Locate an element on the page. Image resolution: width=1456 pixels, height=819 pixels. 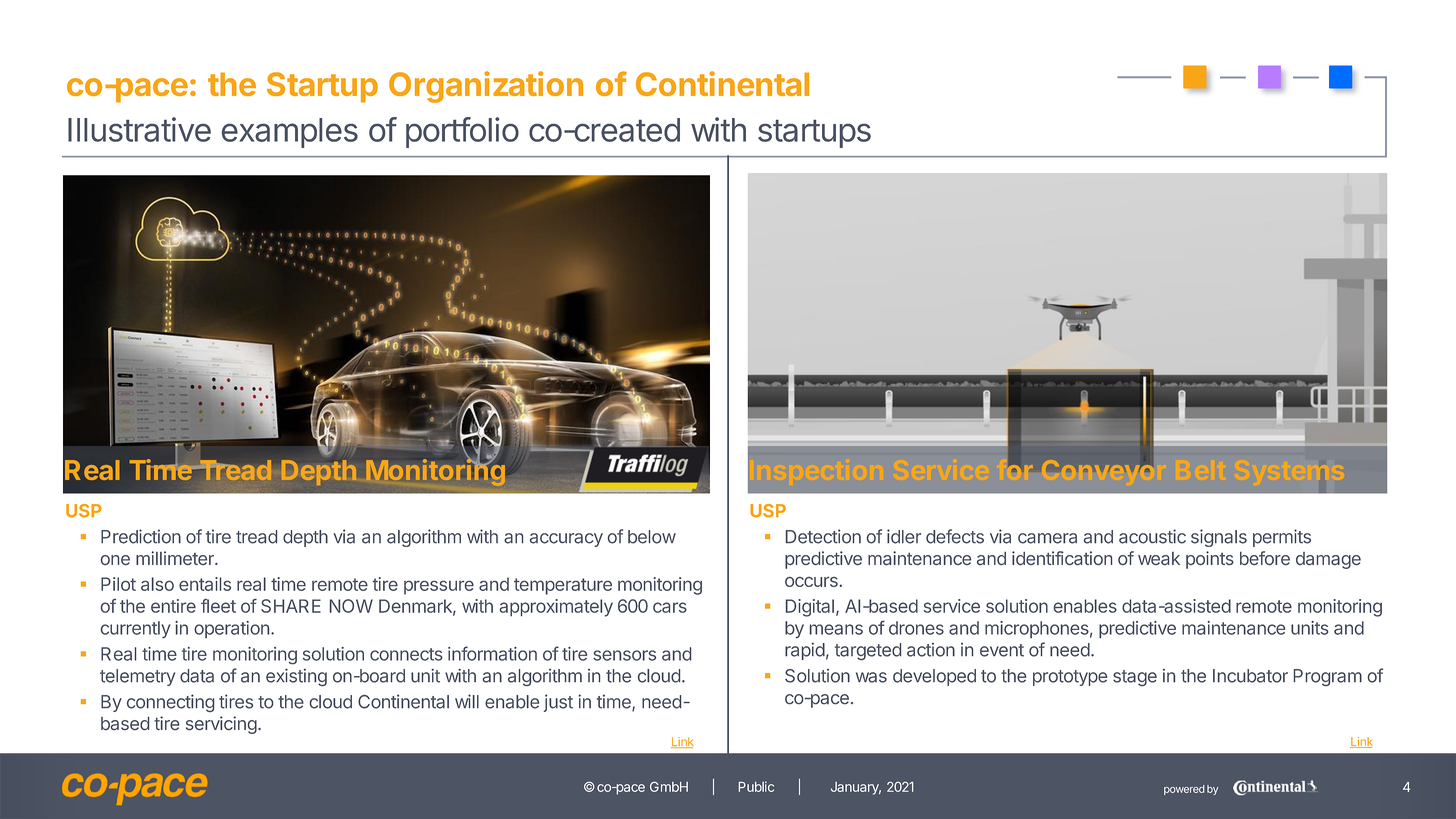
cars is located at coordinates (670, 607).
